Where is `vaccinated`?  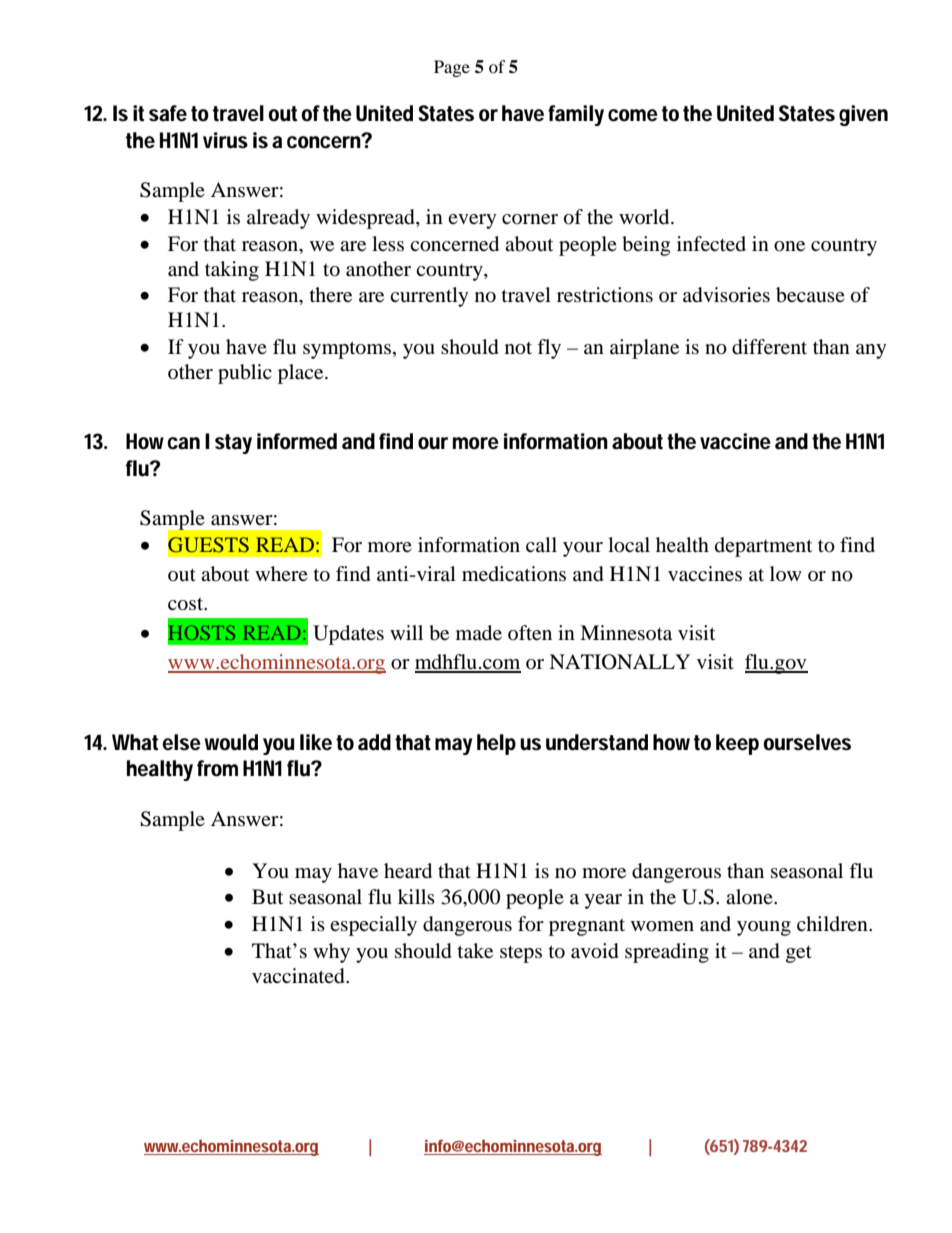
vaccinated is located at coordinates (299, 976).
